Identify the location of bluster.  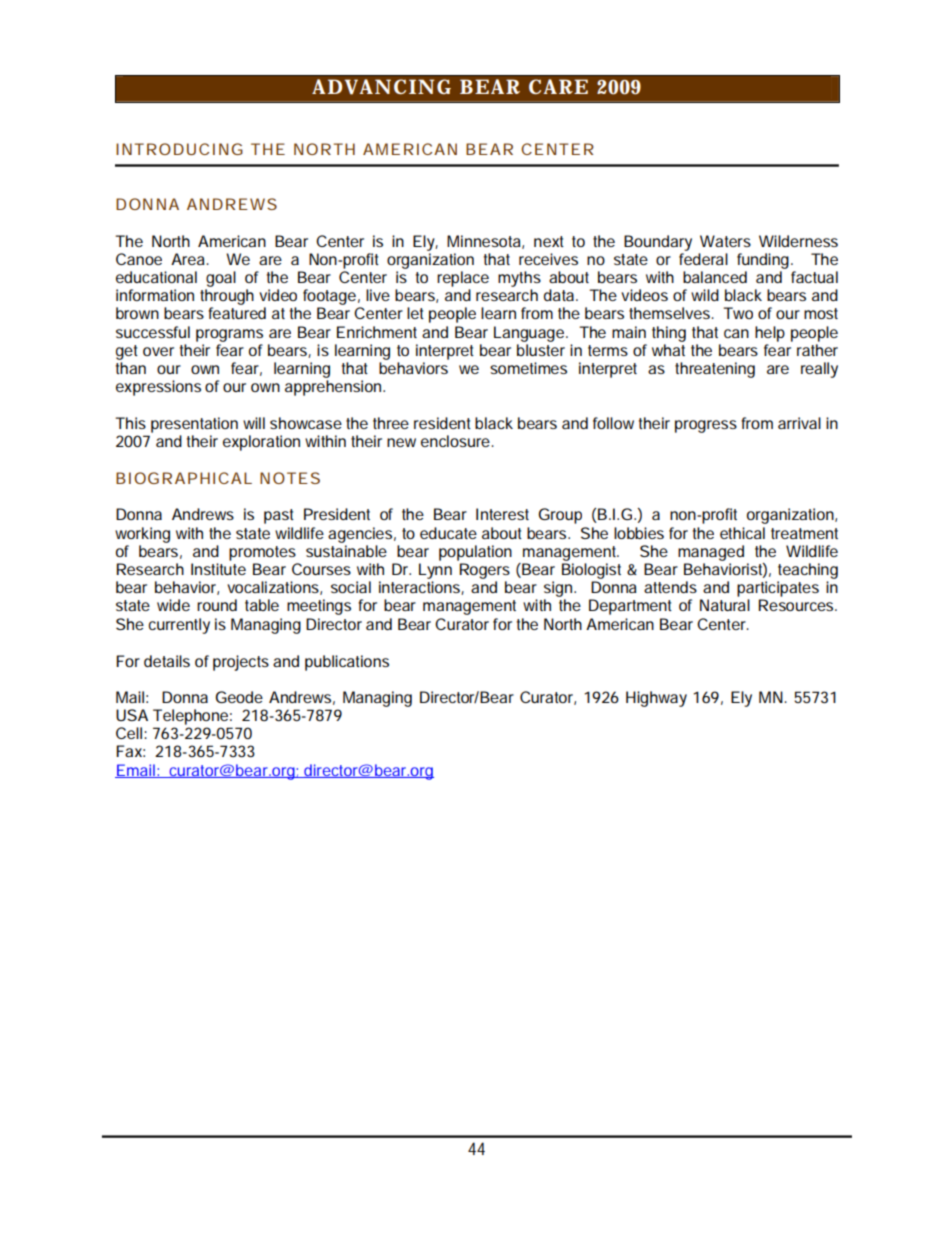
(541, 350).
